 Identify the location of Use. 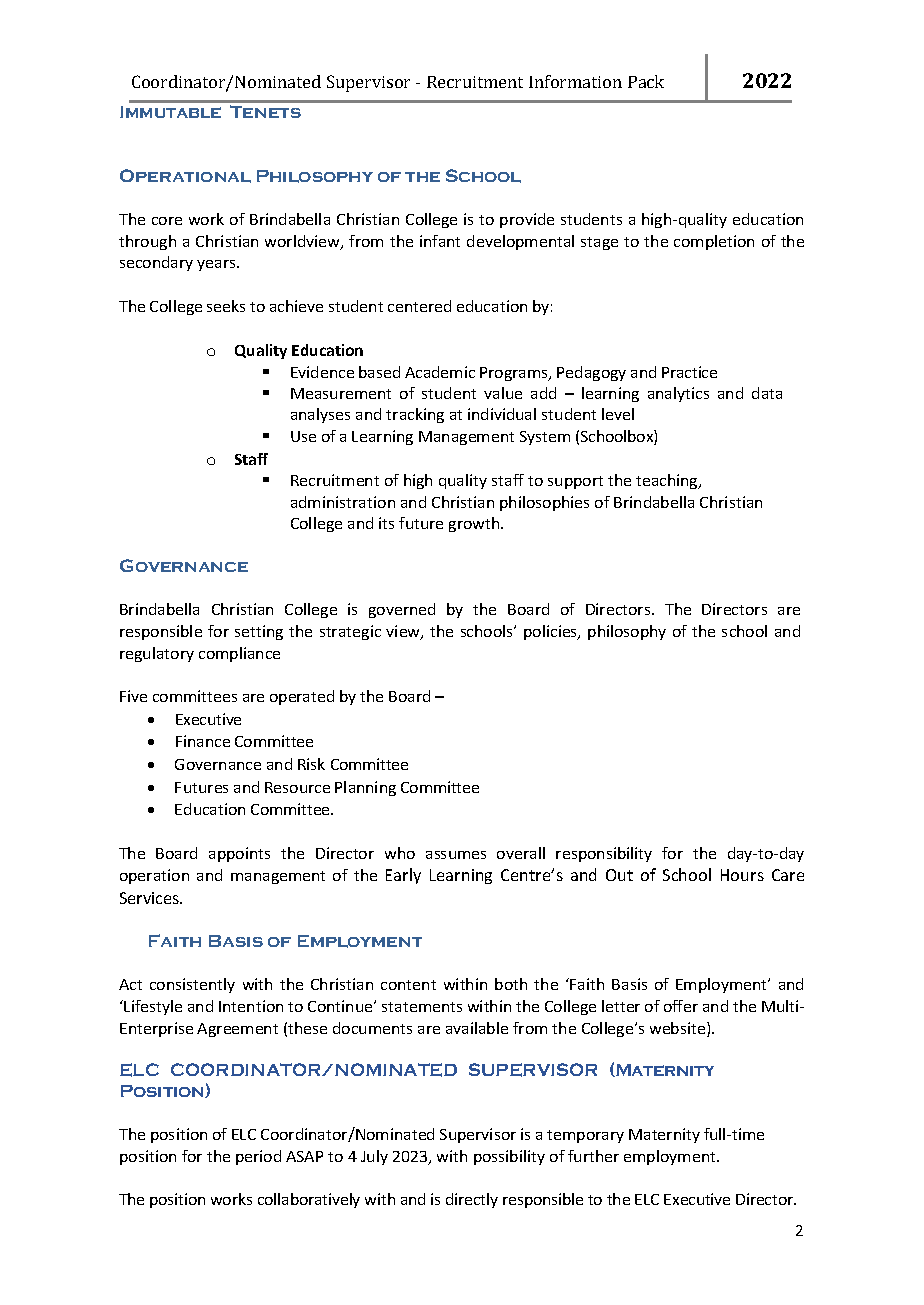
(303, 436).
